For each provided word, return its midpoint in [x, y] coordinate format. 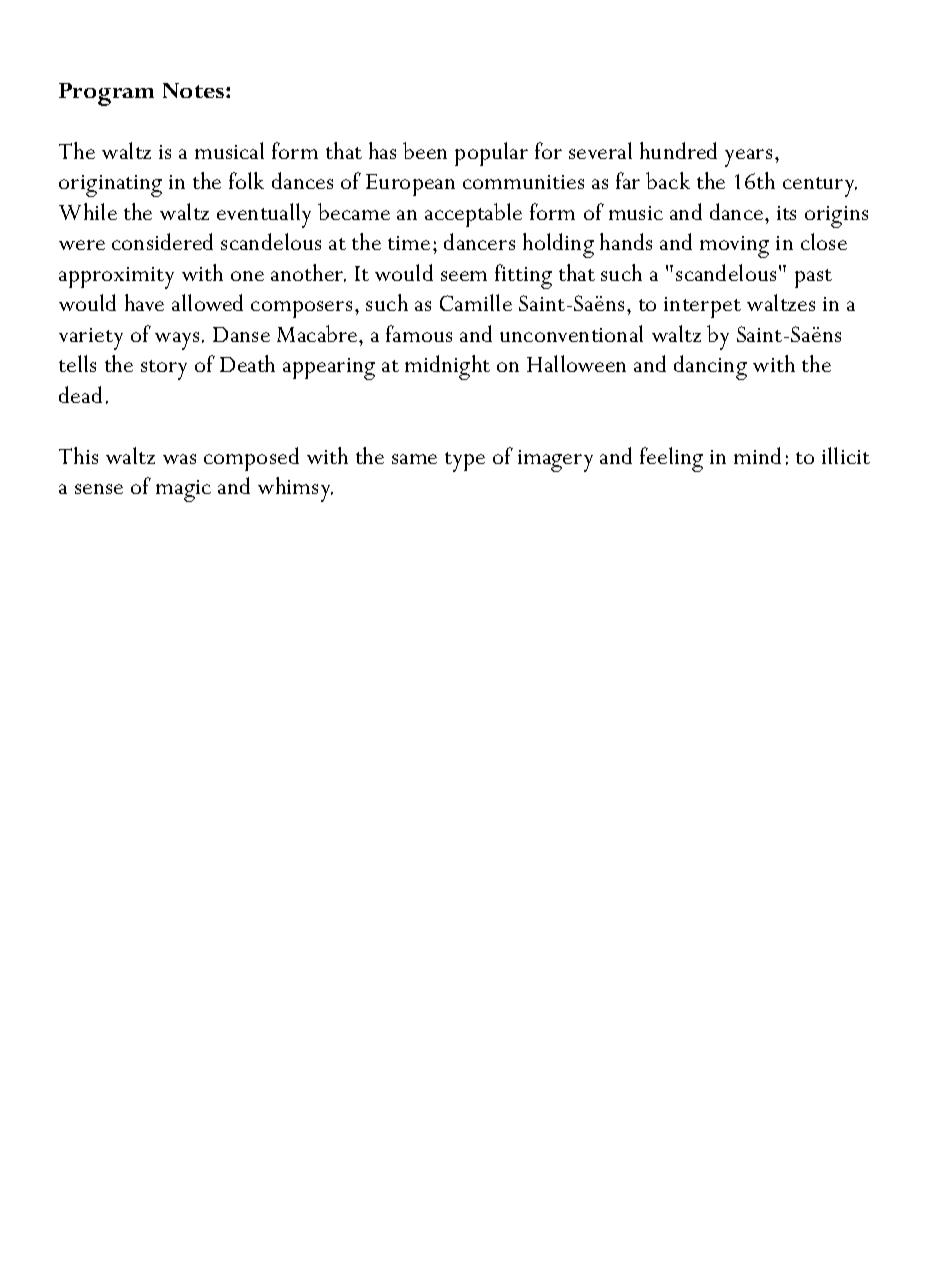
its [786, 213]
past [813, 278]
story [164, 370]
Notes [195, 90]
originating [110, 186]
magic [183, 491]
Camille [476, 302]
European [410, 185]
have [144, 302]
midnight [447, 367]
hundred [678, 150]
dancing [710, 367]
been [425, 150]
